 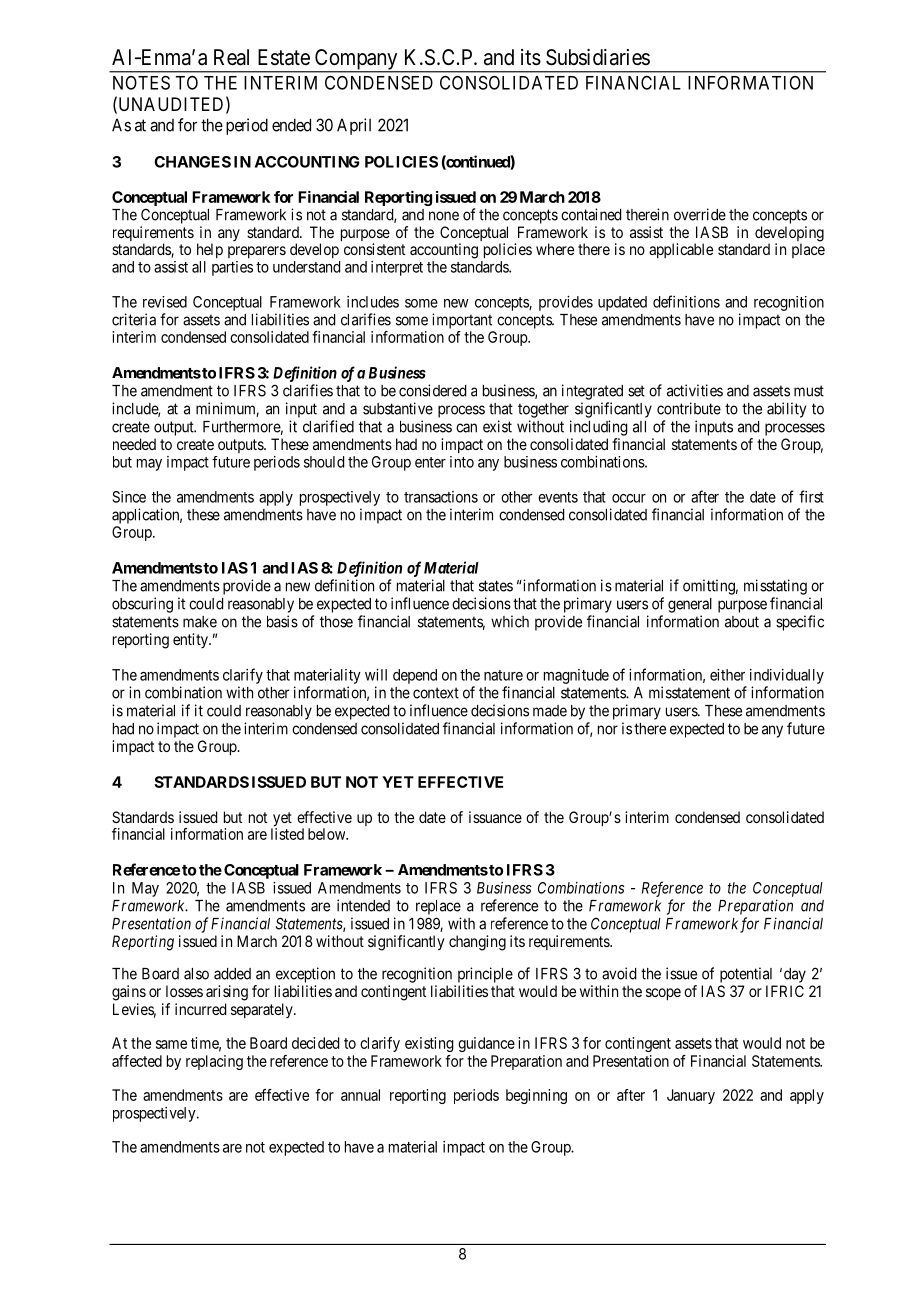 I want to click on Real, so click(x=231, y=57).
